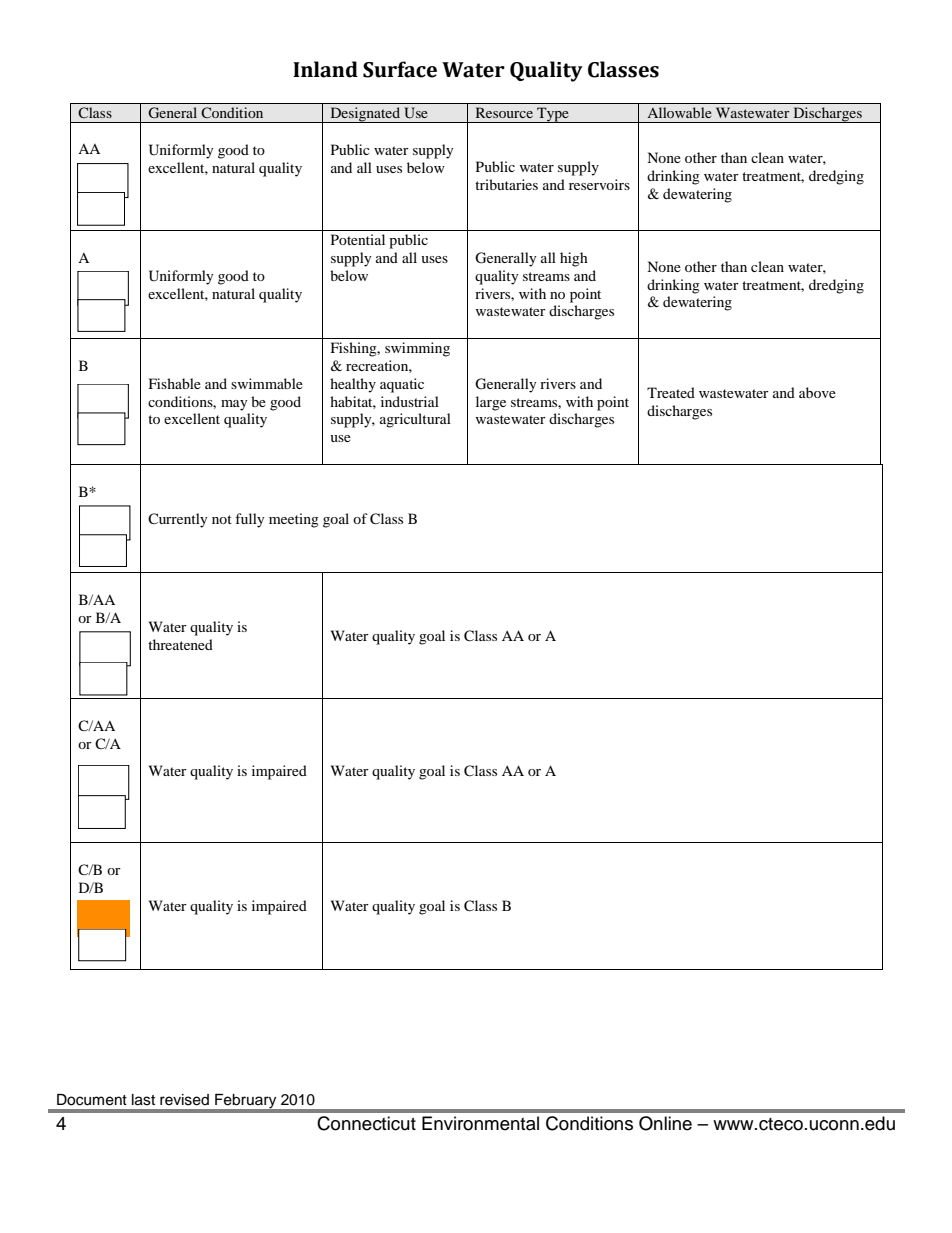 This page has width=952, height=1233. Describe the element at coordinates (184, 1100) in the page. I see `revised` at that location.
